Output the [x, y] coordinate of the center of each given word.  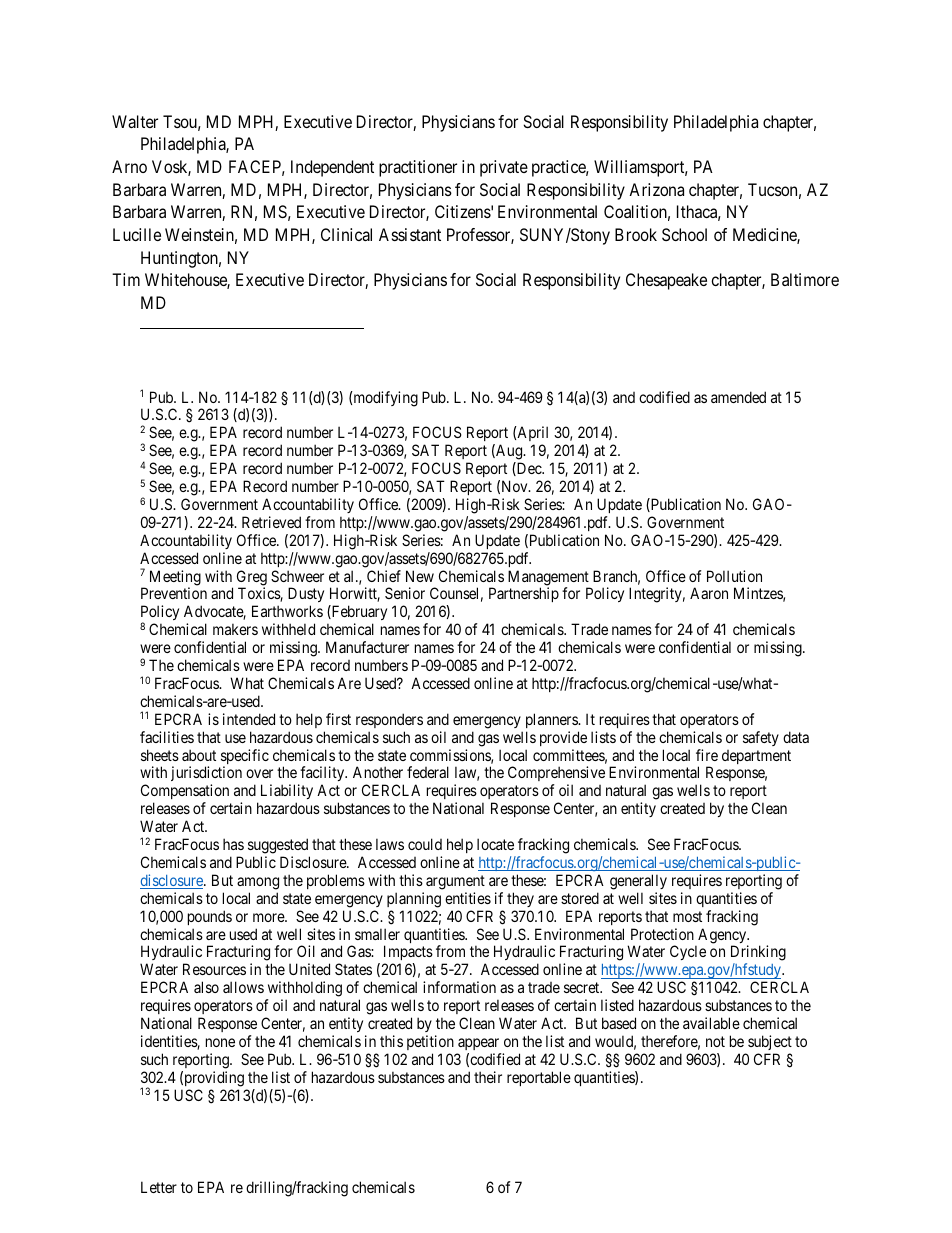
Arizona [656, 189]
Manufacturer [367, 647]
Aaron [709, 593]
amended [738, 397]
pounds [210, 917]
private [504, 168]
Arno [129, 166]
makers [235, 629]
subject [769, 1044]
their [488, 1077]
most [687, 916]
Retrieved [271, 522]
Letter [159, 1187]
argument [455, 882]
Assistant [410, 234]
